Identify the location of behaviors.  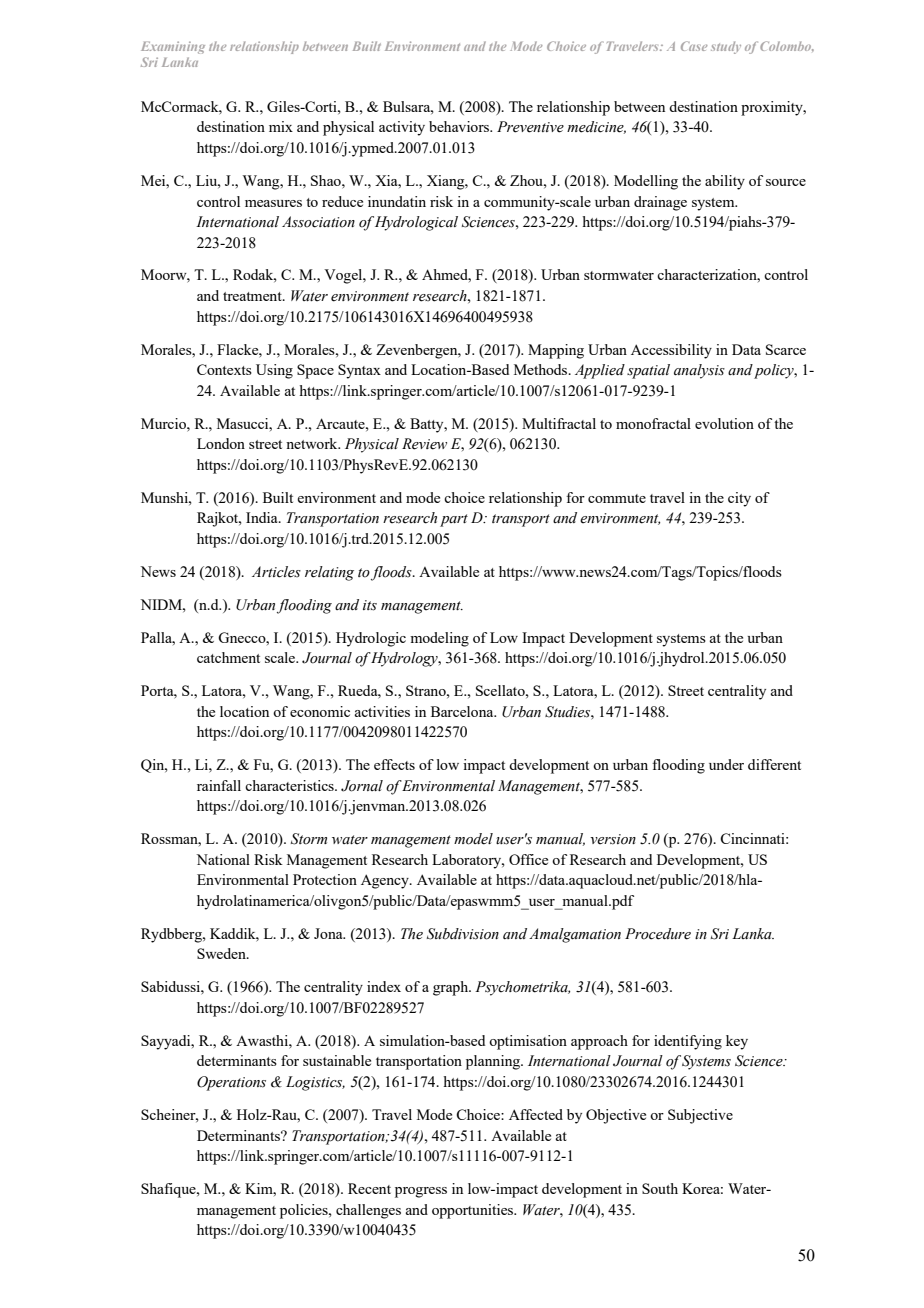
(460, 126).
